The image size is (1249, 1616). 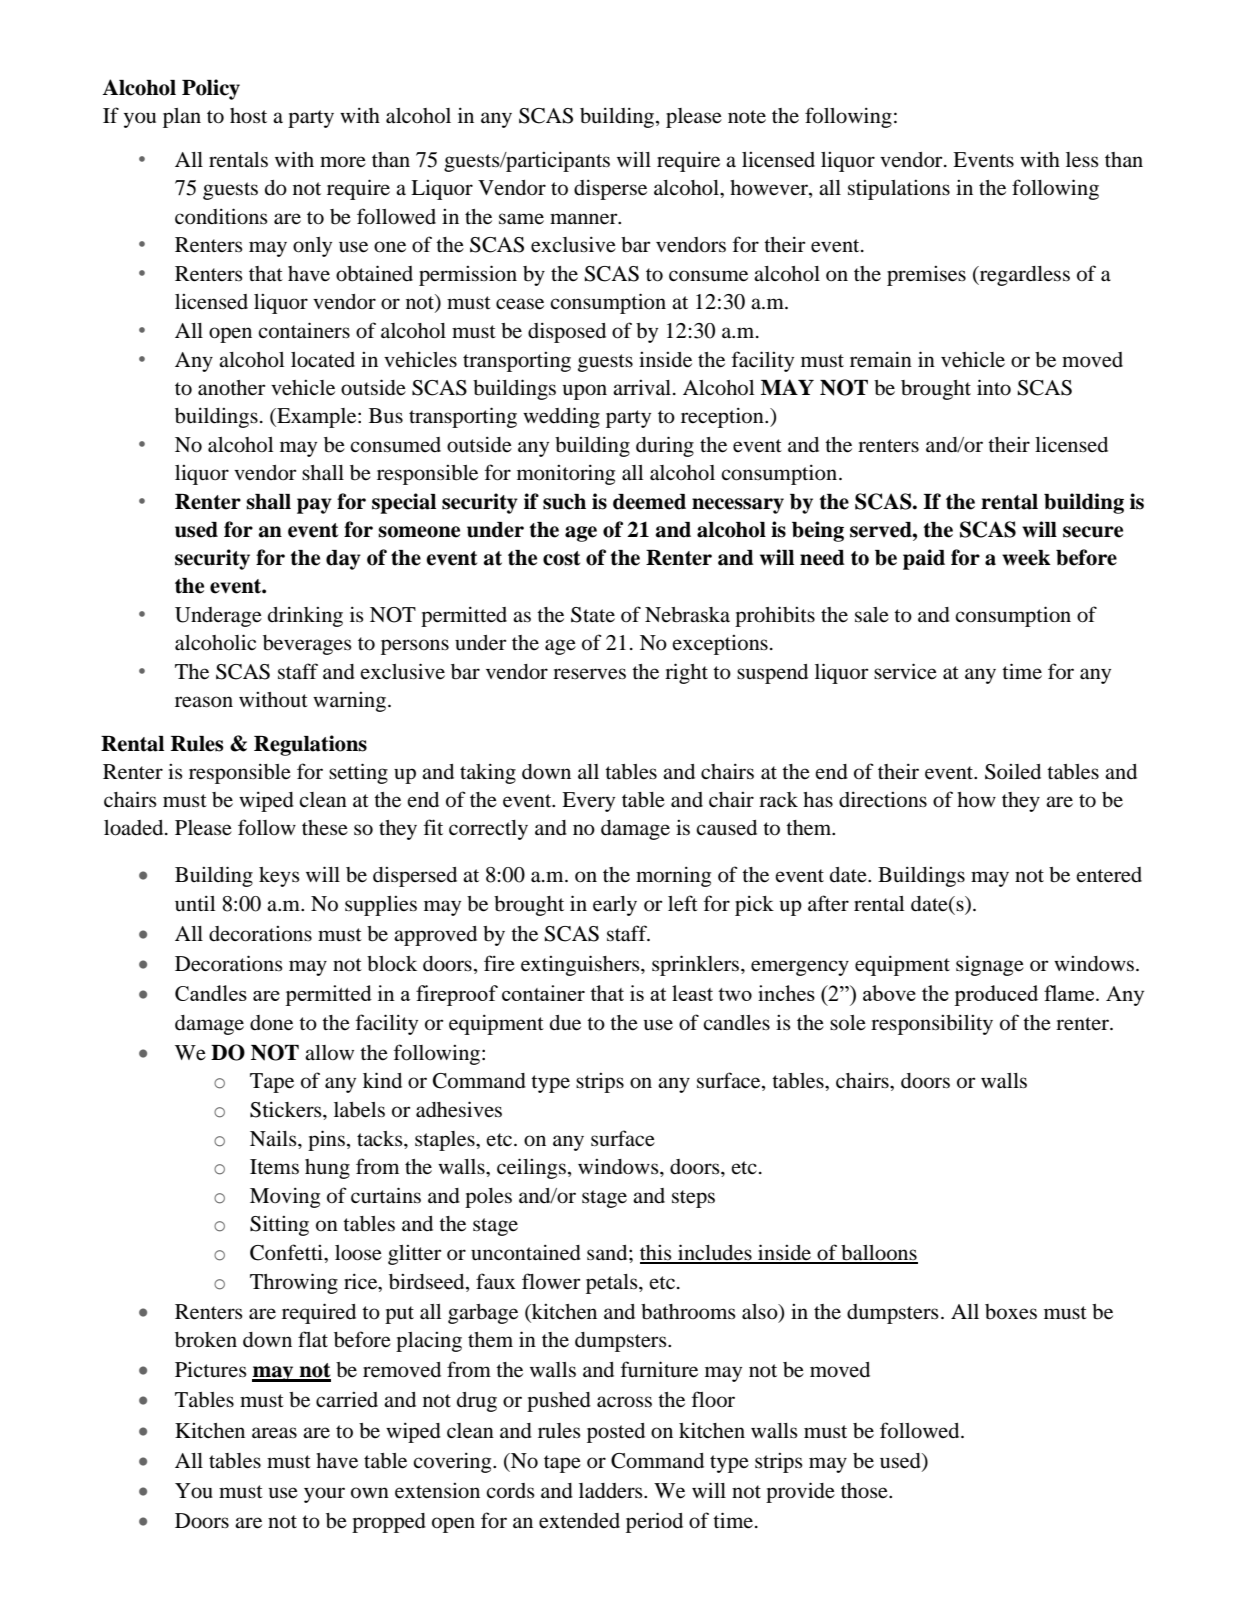 What do you see at coordinates (593, 615) in the screenshot?
I see `State` at bounding box center [593, 615].
